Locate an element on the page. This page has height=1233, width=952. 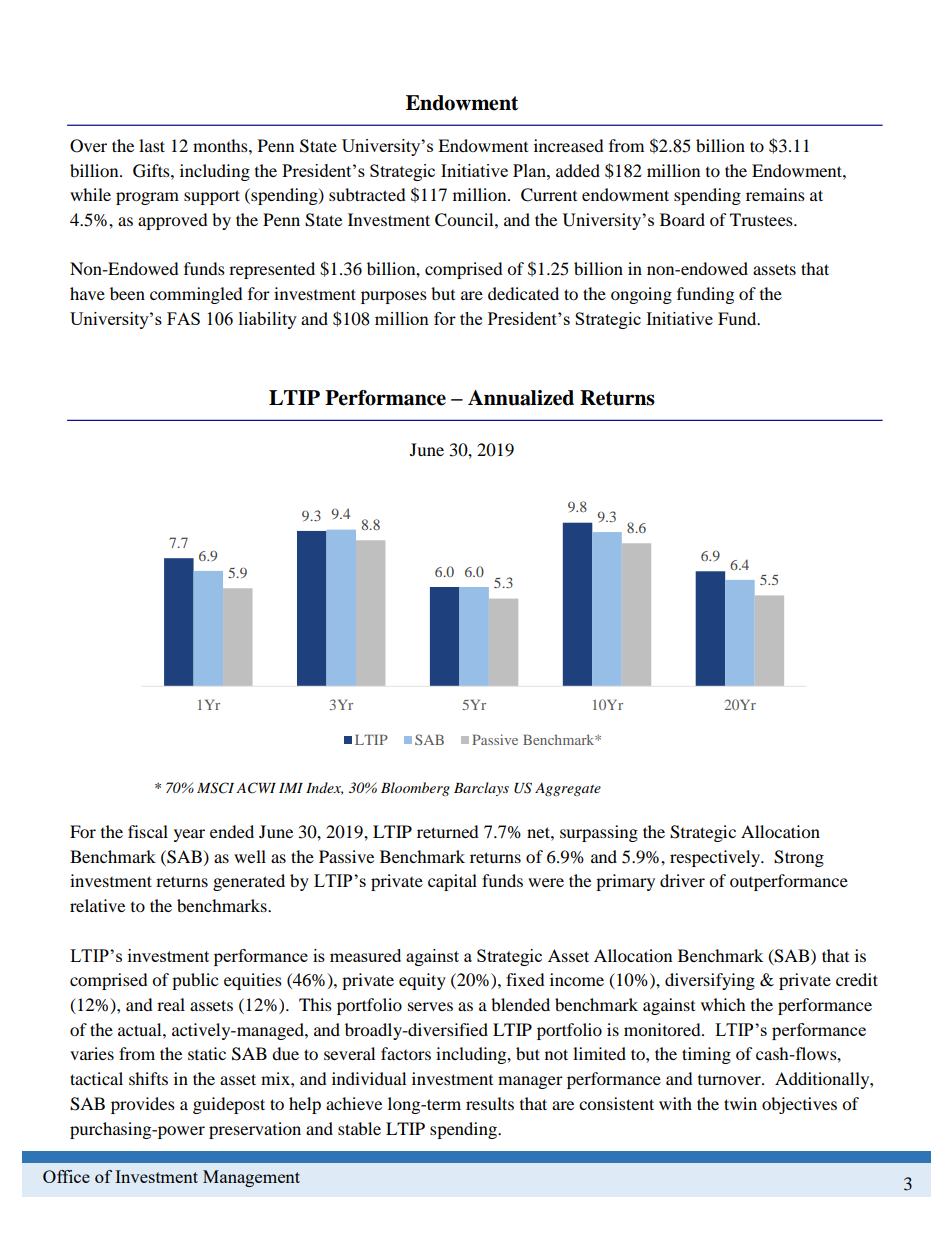
Current is located at coordinates (549, 195).
